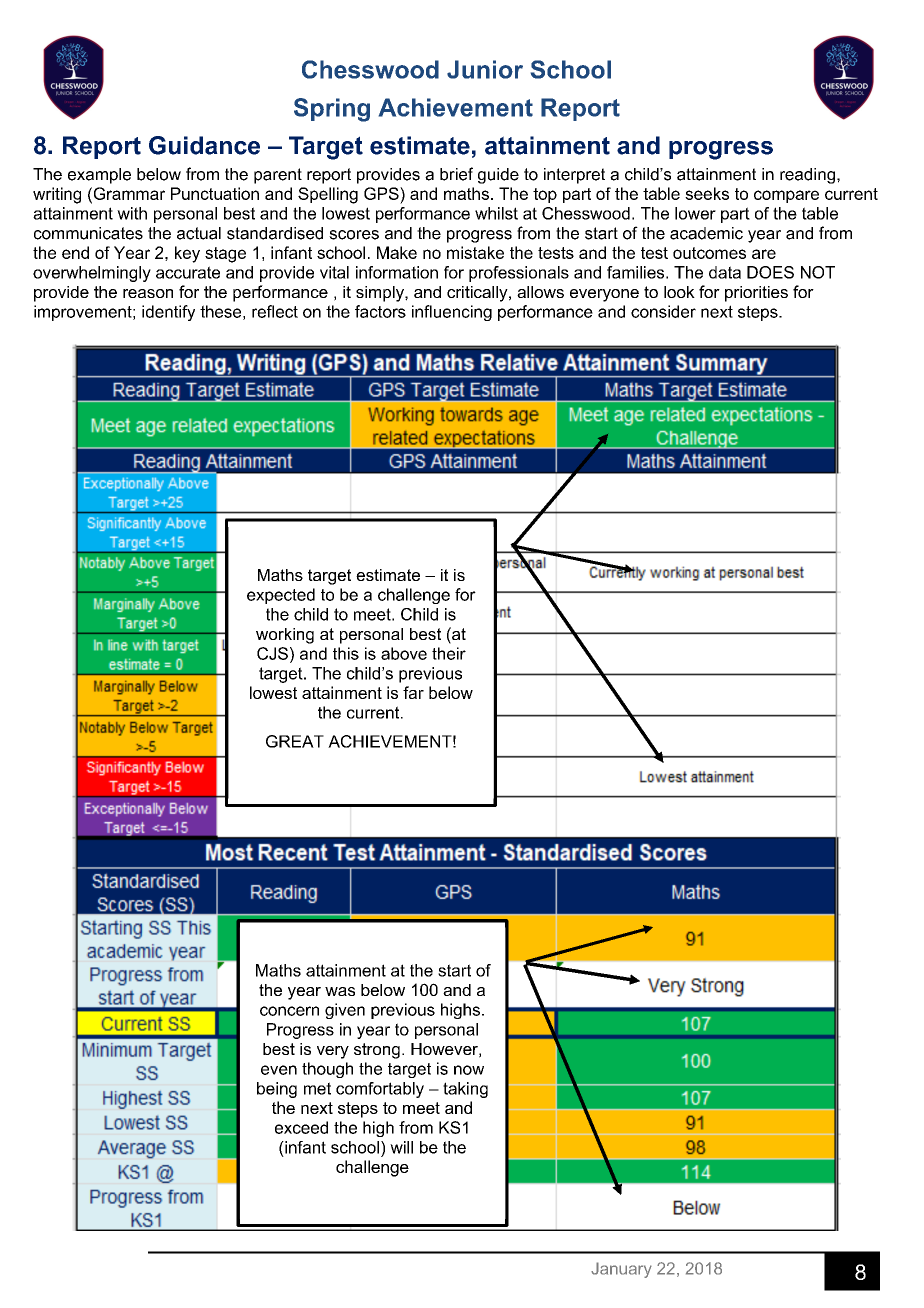 This document has width=924, height=1308. What do you see at coordinates (621, 1270) in the document?
I see `January` at bounding box center [621, 1270].
